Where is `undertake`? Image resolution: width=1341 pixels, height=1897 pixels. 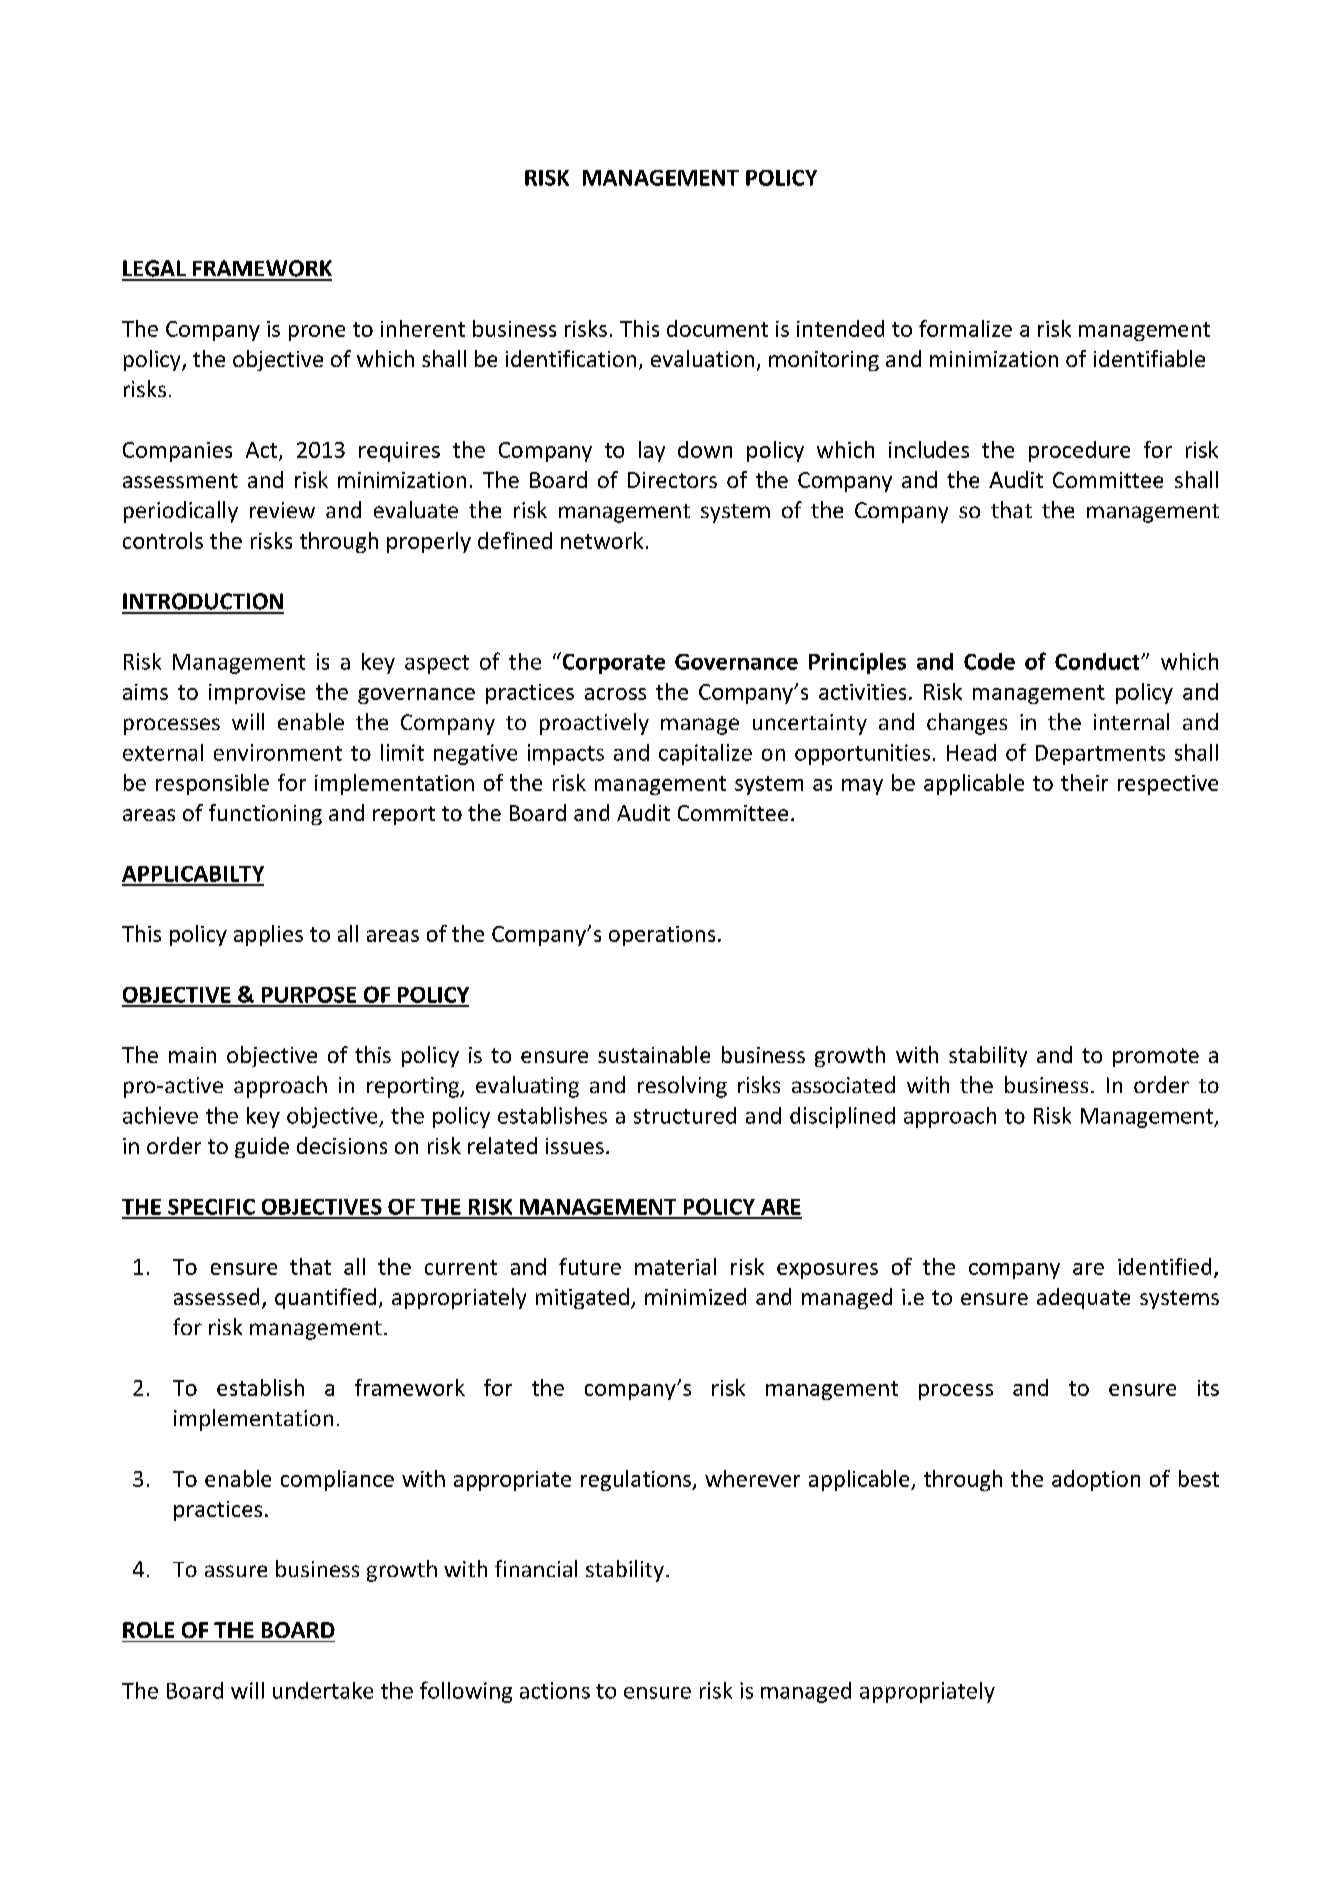
undertake is located at coordinates (323, 1690).
